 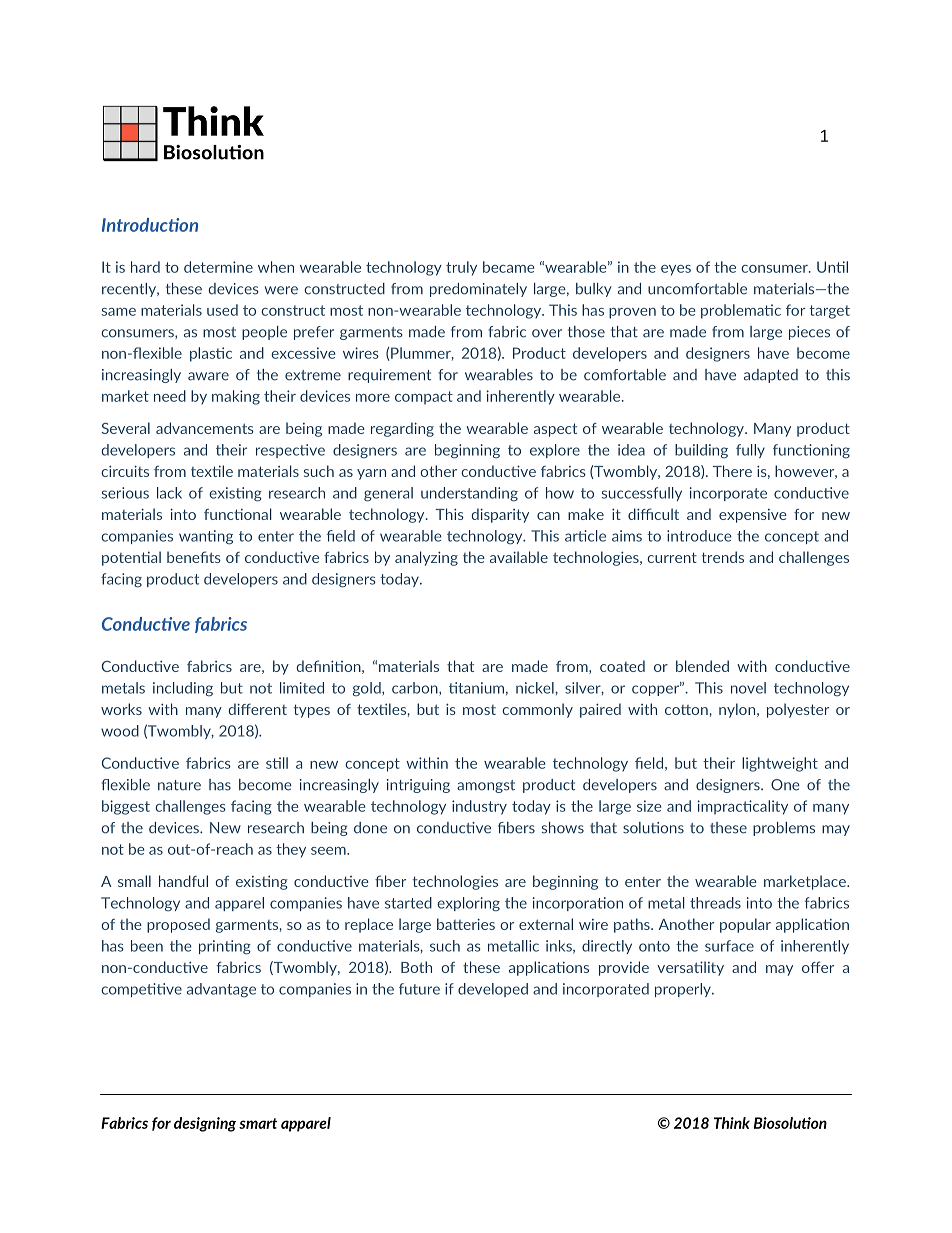 What do you see at coordinates (784, 829) in the screenshot?
I see `problems` at bounding box center [784, 829].
